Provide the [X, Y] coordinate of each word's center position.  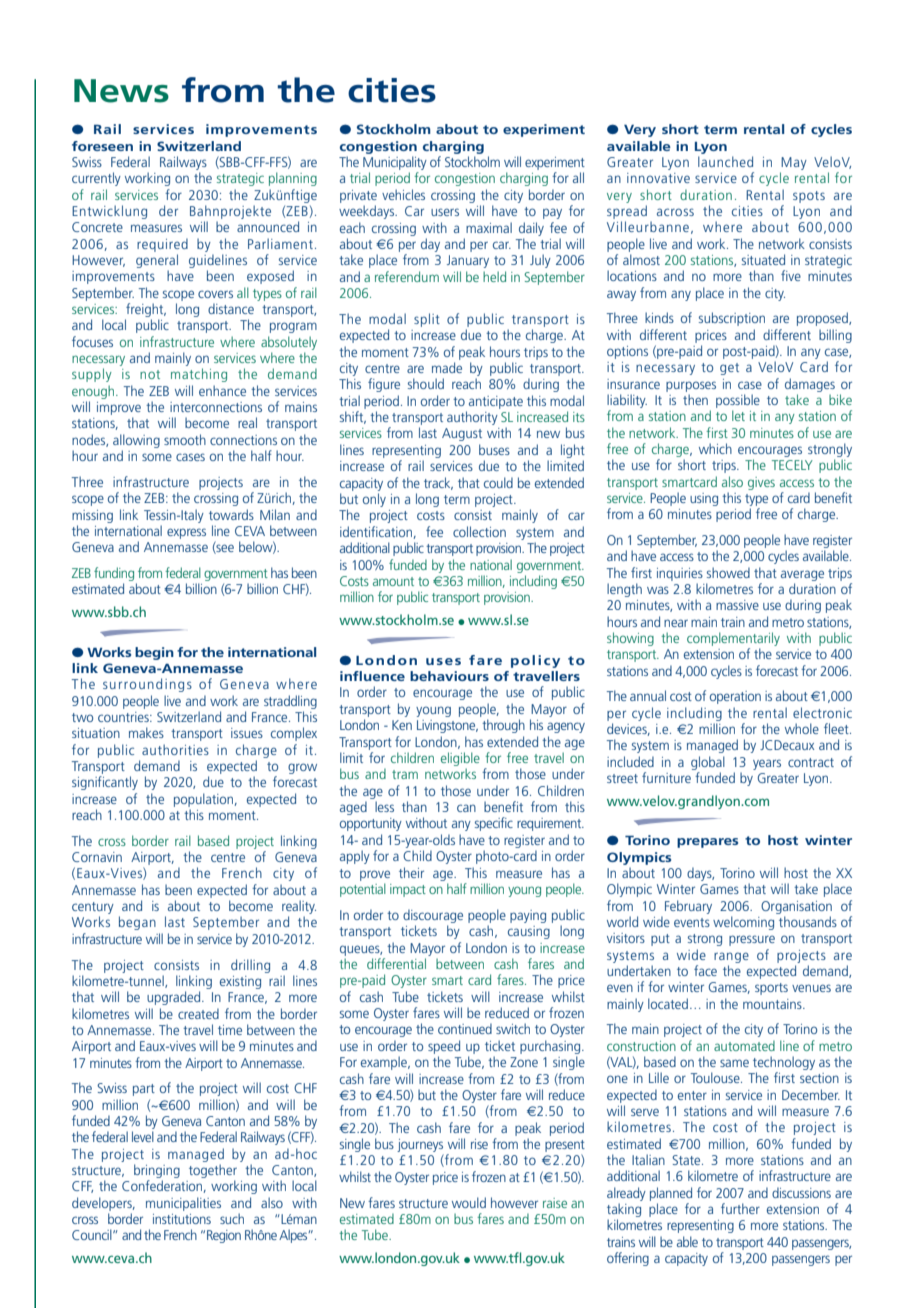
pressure [752, 940]
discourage [433, 916]
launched [725, 161]
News [121, 91]
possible [738, 401]
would [469, 1202]
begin [154, 653]
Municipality [395, 164]
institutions [182, 1219]
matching [199, 375]
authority [472, 418]
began [137, 923]
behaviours [449, 676]
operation [735, 697]
